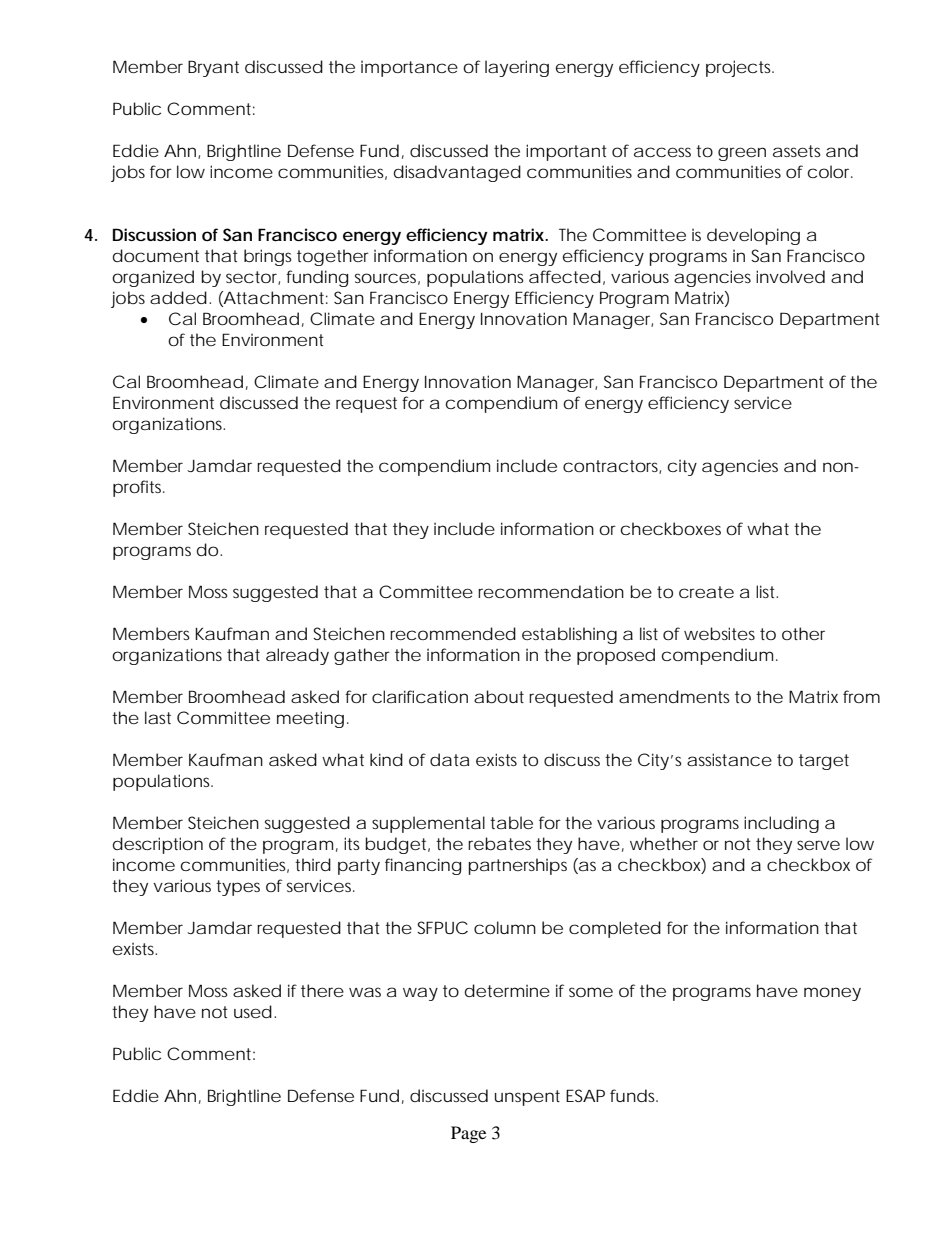 This page has width=952, height=1233. Describe the element at coordinates (566, 152) in the page. I see `important` at that location.
